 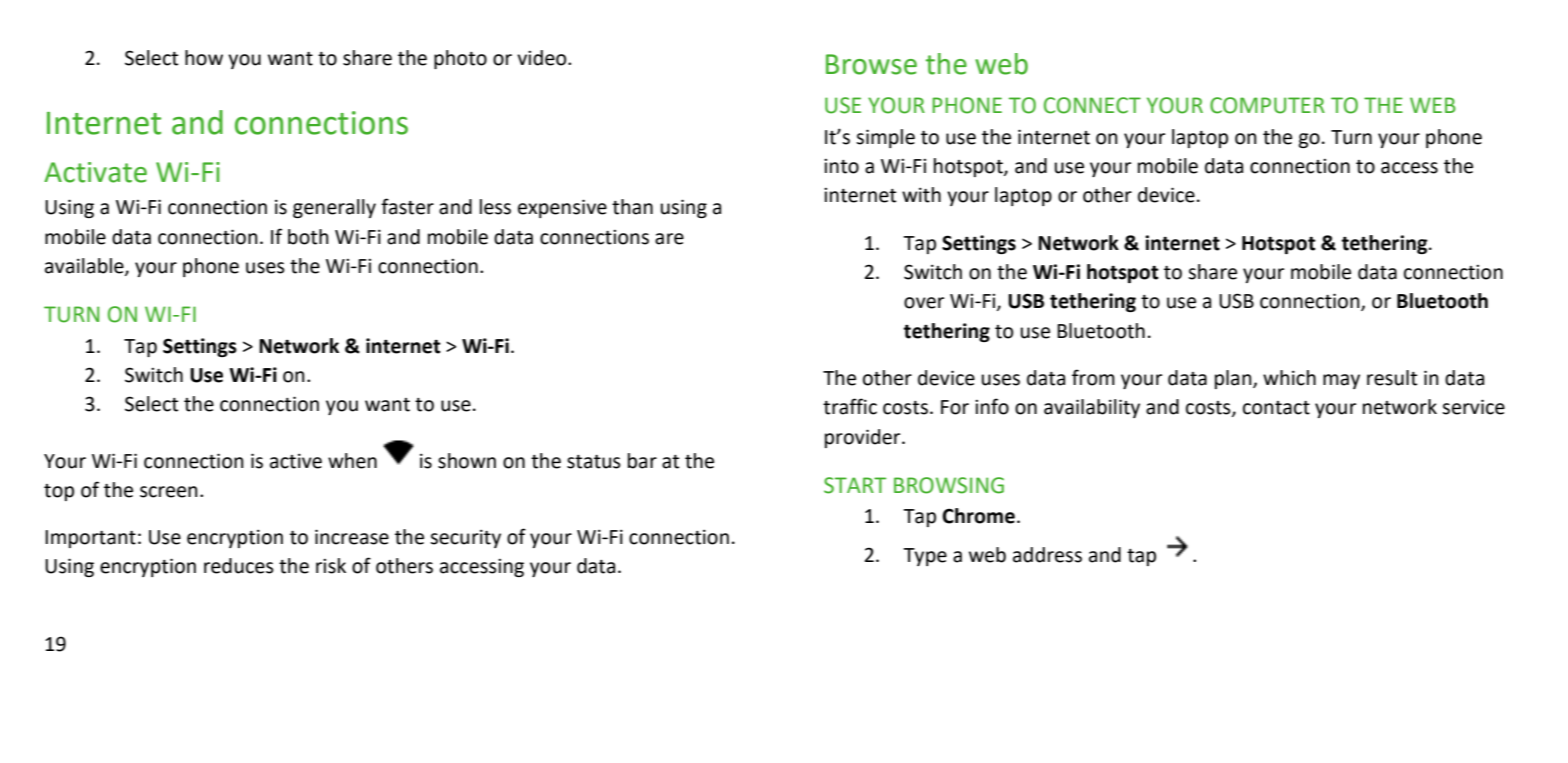 I want to click on over, so click(x=924, y=303).
